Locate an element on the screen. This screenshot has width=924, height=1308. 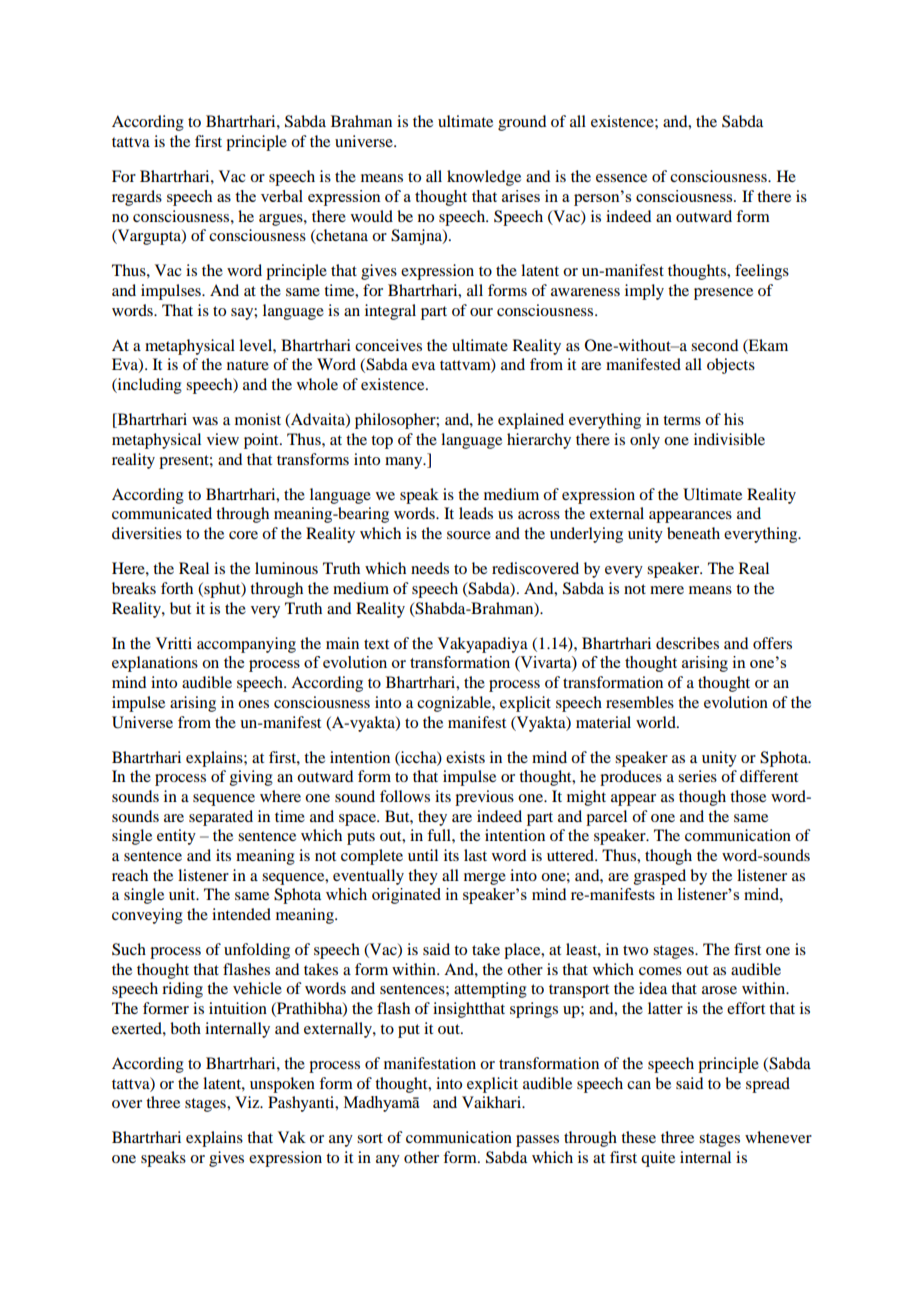
essence is located at coordinates (621, 178).
